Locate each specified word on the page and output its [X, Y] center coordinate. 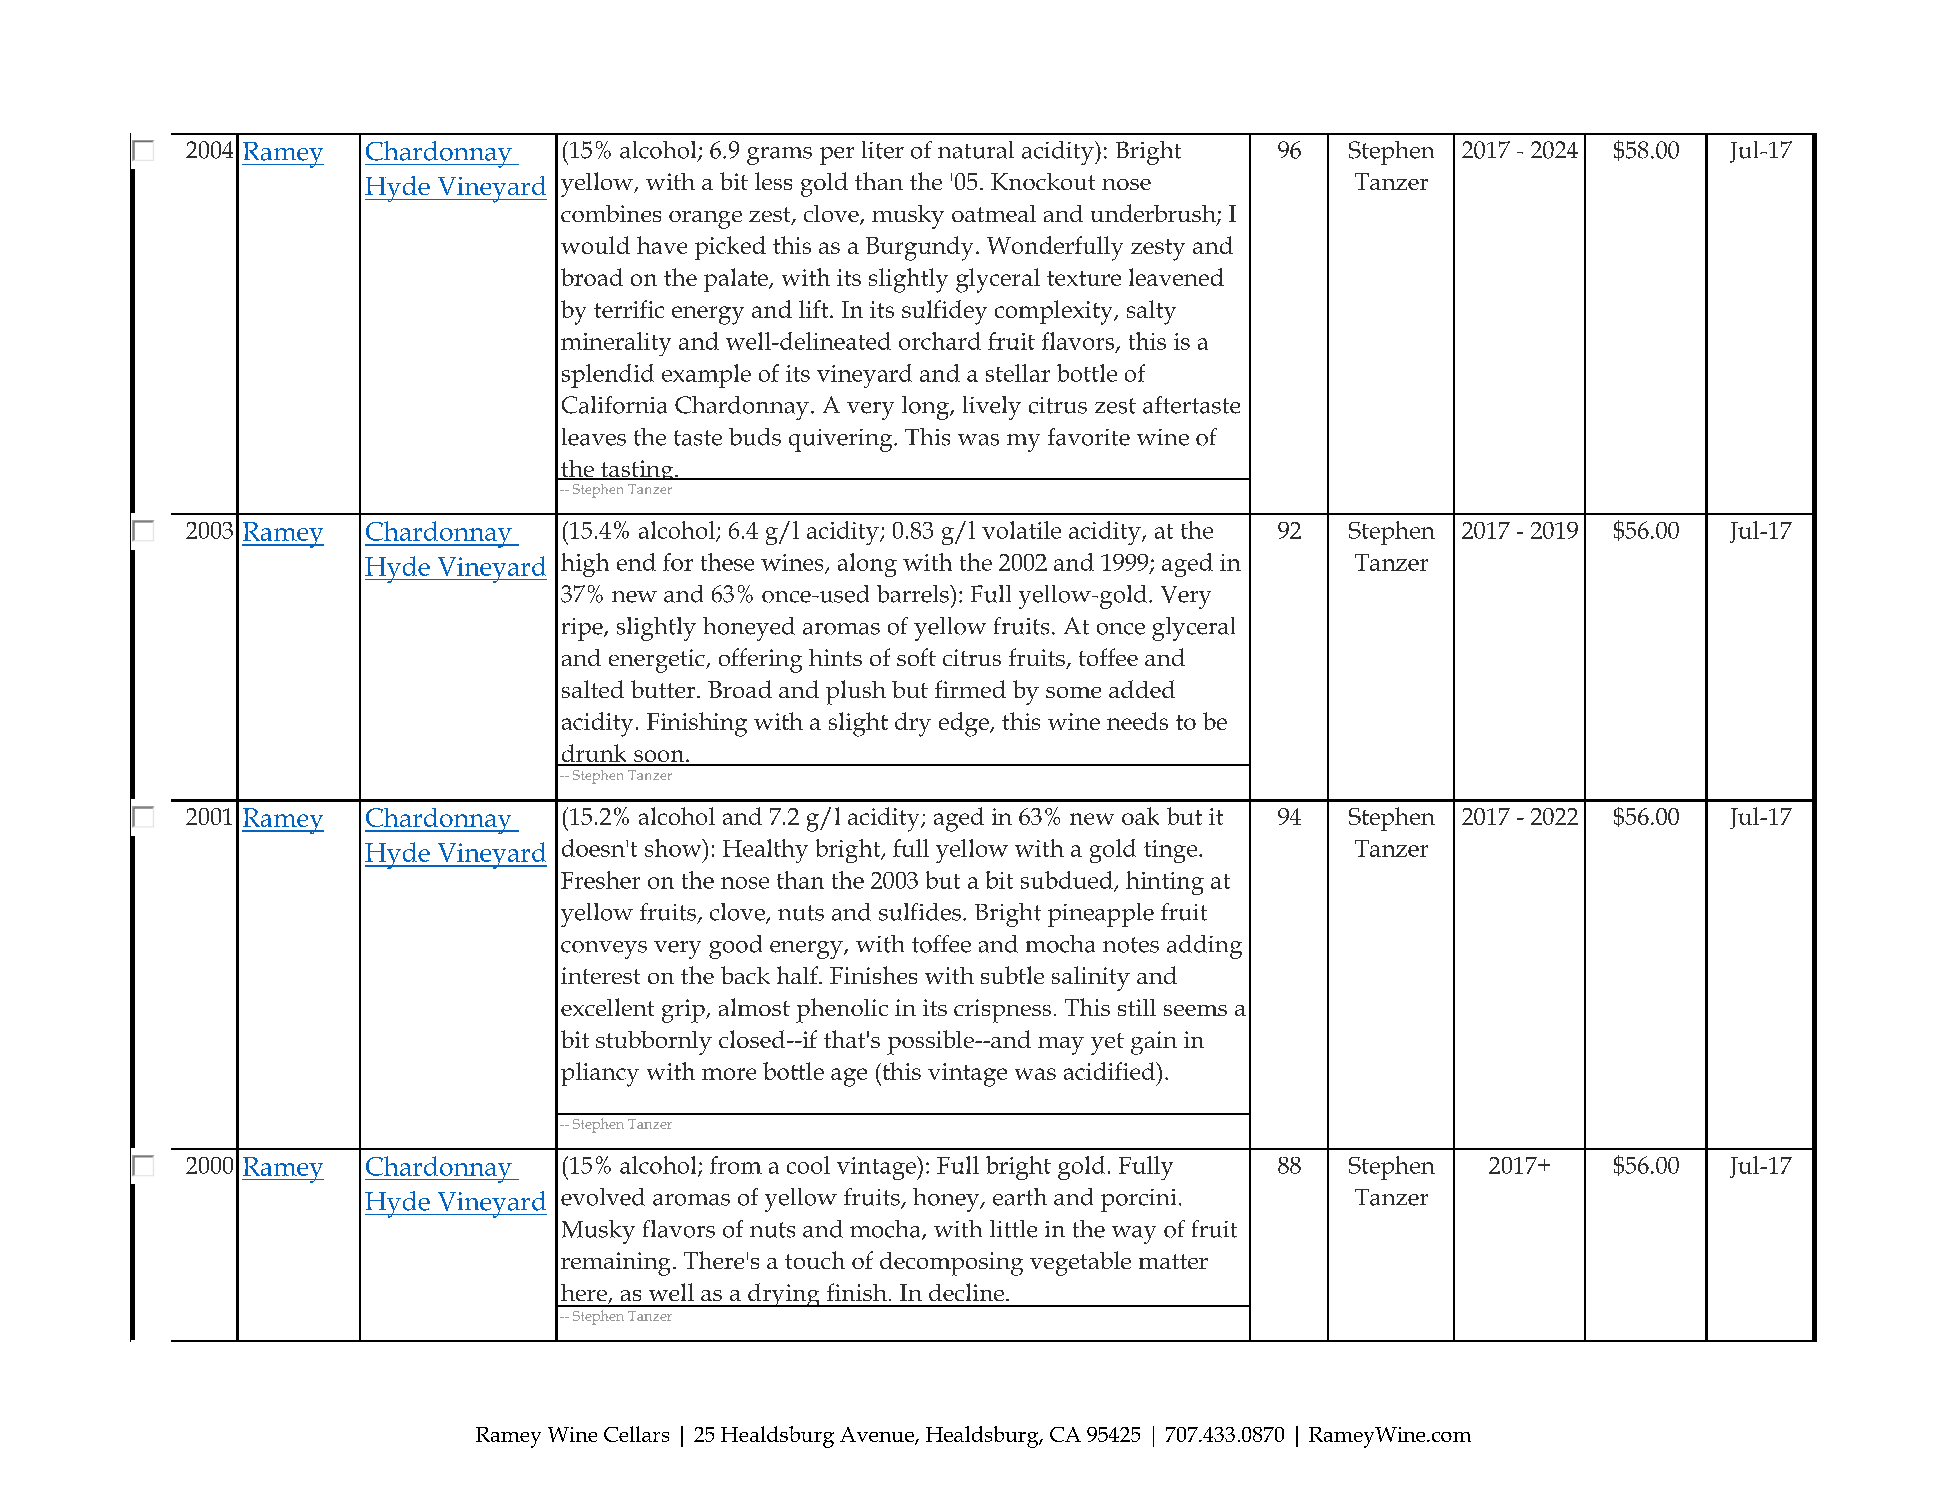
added [1142, 689]
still [1137, 1007]
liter [883, 150]
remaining [615, 1264]
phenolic [842, 1010]
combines [611, 213]
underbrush [1154, 214]
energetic [658, 661]
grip [684, 1011]
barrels [914, 594]
